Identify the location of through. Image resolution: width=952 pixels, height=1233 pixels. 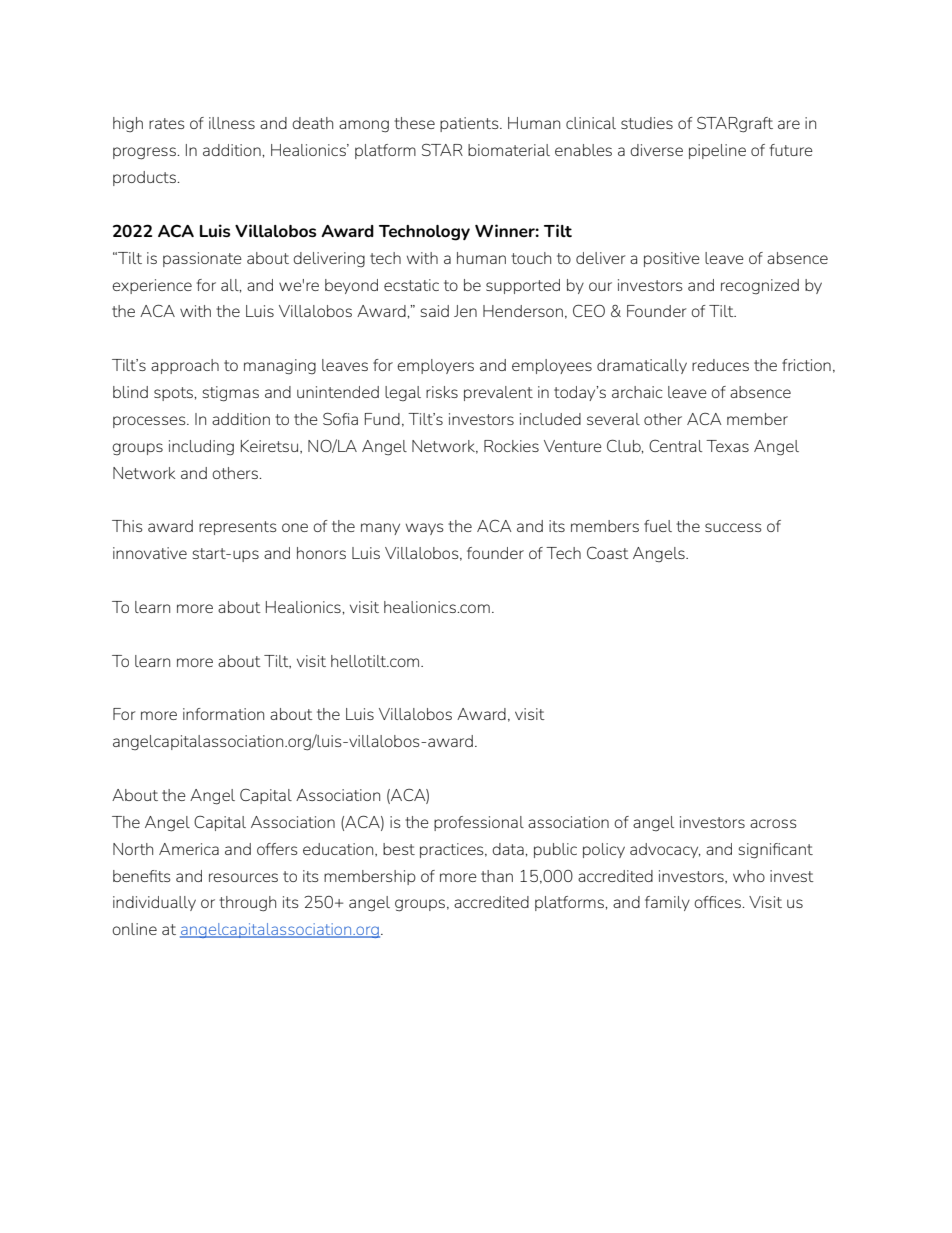
(247, 904).
